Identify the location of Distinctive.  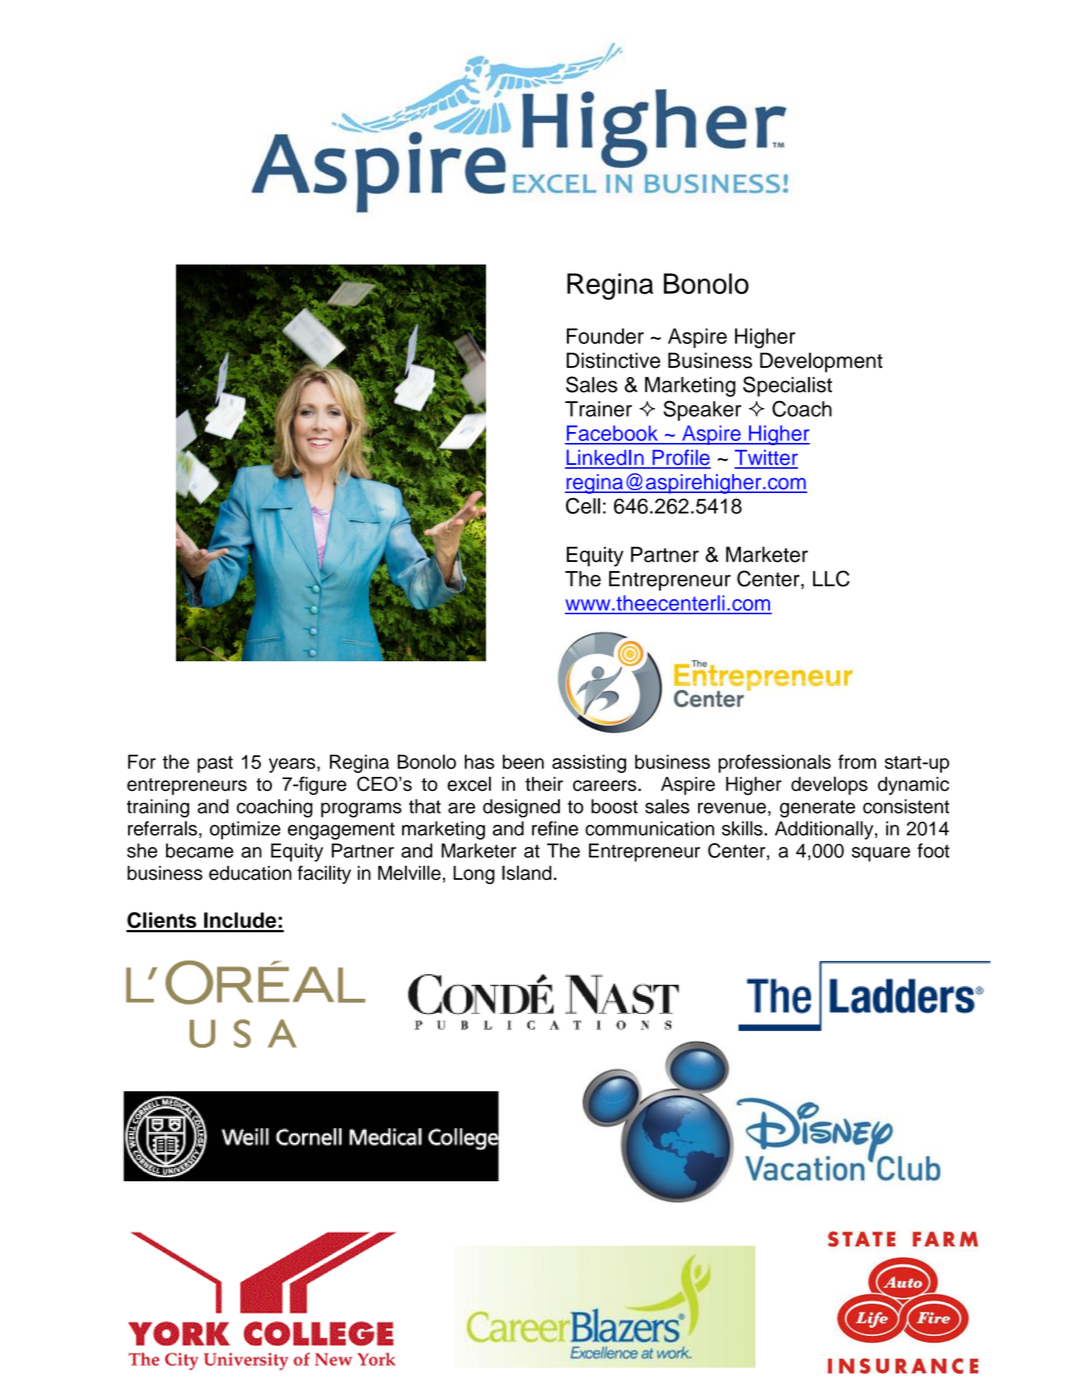
(613, 360).
